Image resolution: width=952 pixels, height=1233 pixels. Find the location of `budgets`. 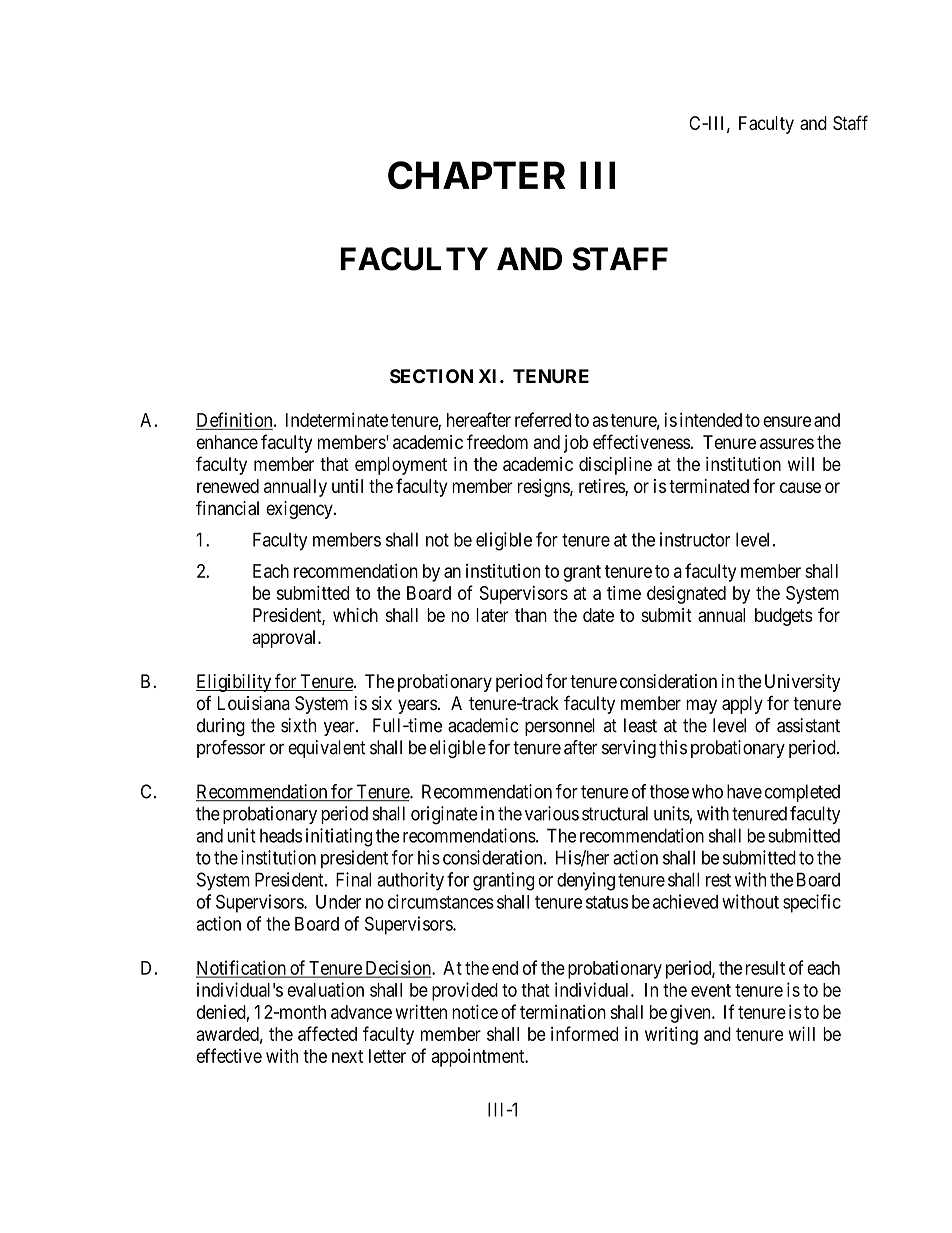

budgets is located at coordinates (784, 617).
